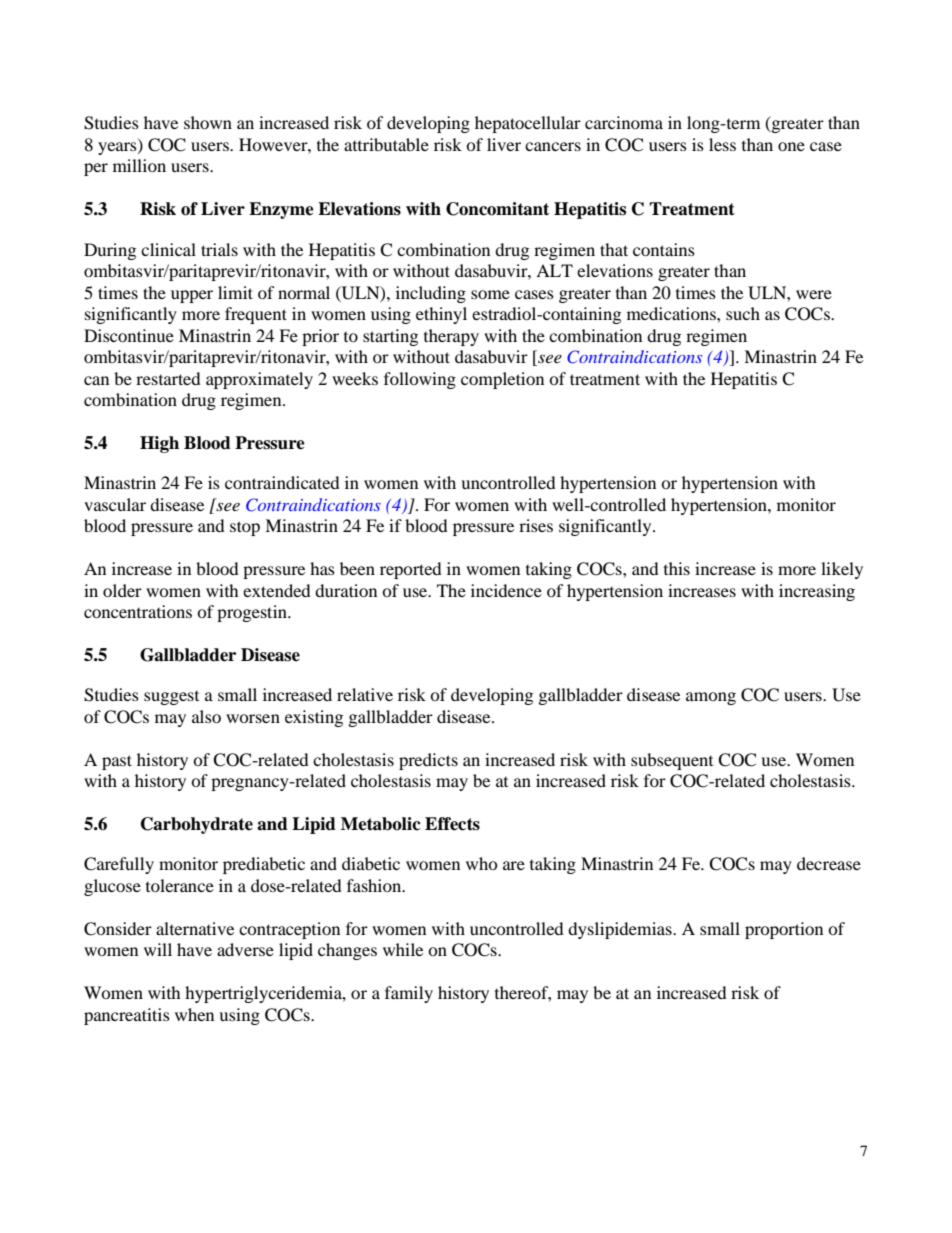 This page has width=952, height=1233. I want to click on also, so click(206, 716).
